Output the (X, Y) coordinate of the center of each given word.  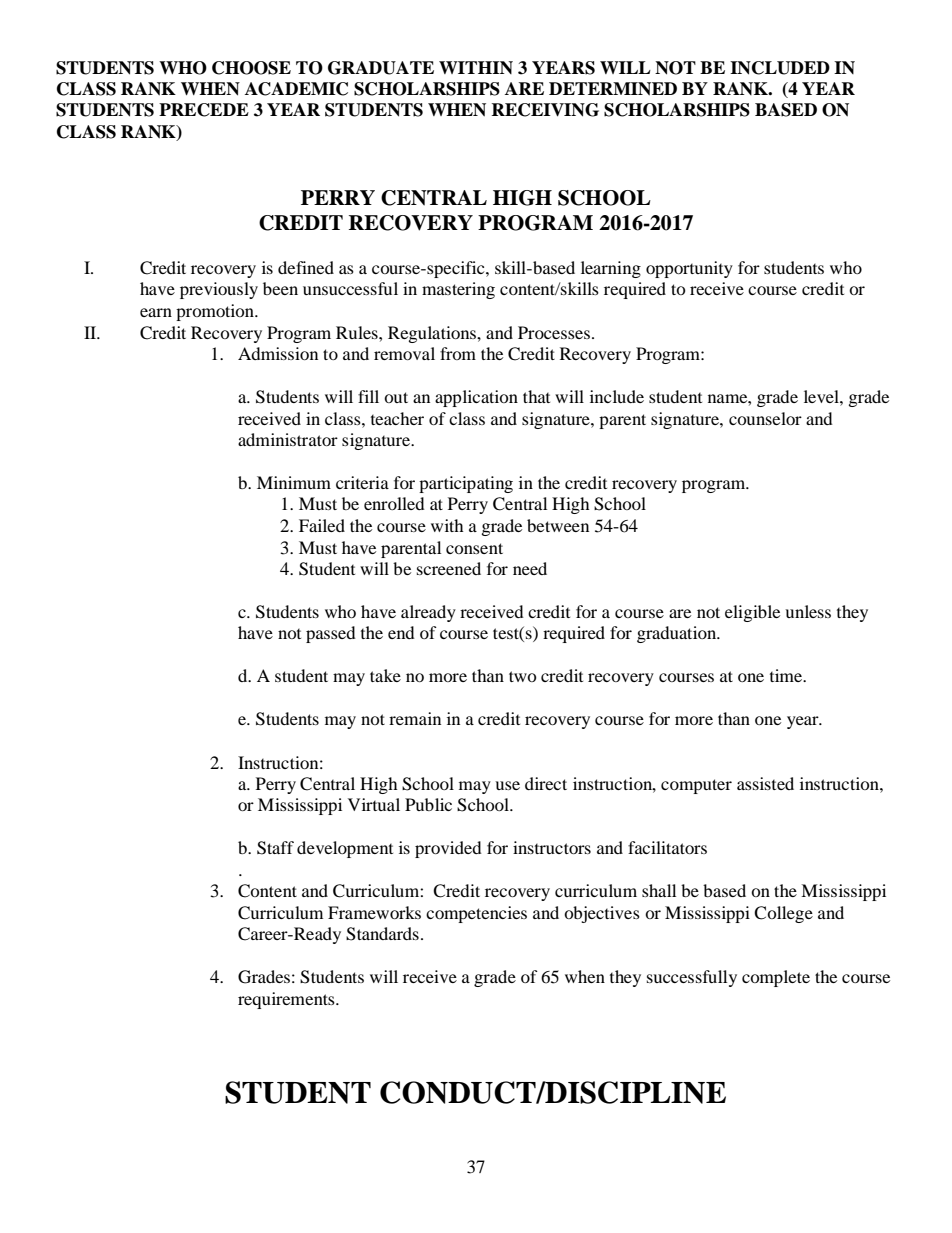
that (536, 396)
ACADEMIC (296, 89)
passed (331, 634)
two (523, 676)
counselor (765, 418)
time (787, 675)
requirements (287, 1000)
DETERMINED (613, 89)
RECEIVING (545, 110)
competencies (476, 914)
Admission (278, 353)
